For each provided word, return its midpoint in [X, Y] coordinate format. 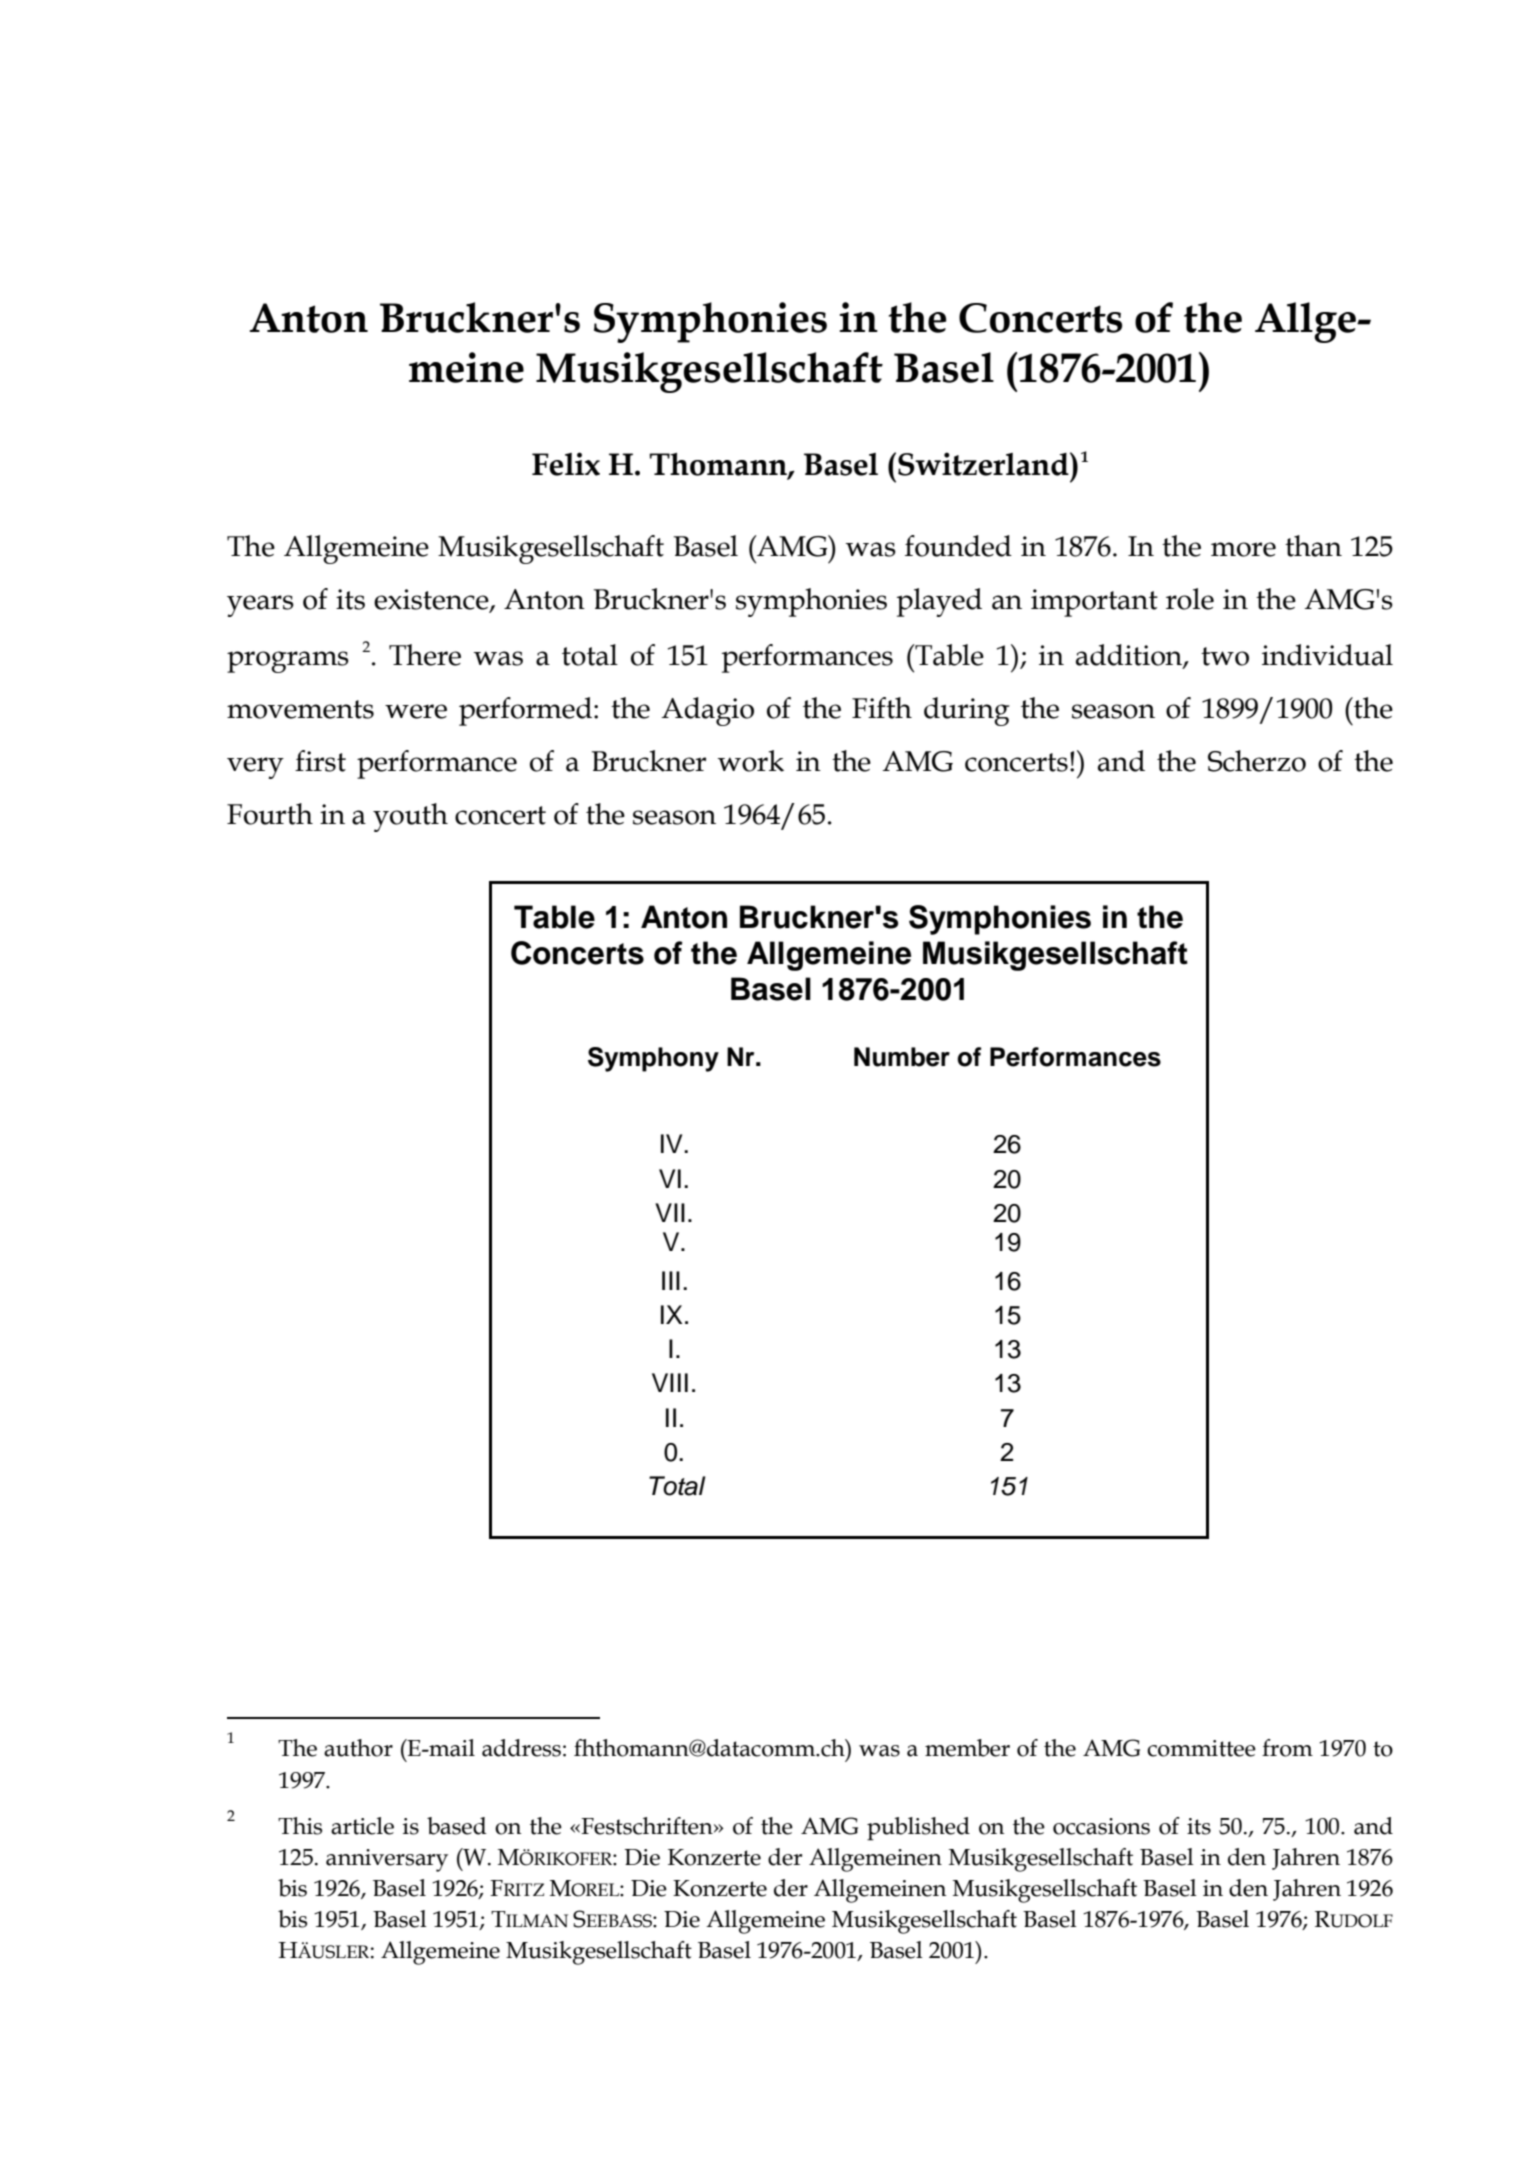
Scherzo [1257, 761]
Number [902, 1057]
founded [958, 546]
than [1313, 546]
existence [432, 600]
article [362, 1826]
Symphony [653, 1059]
